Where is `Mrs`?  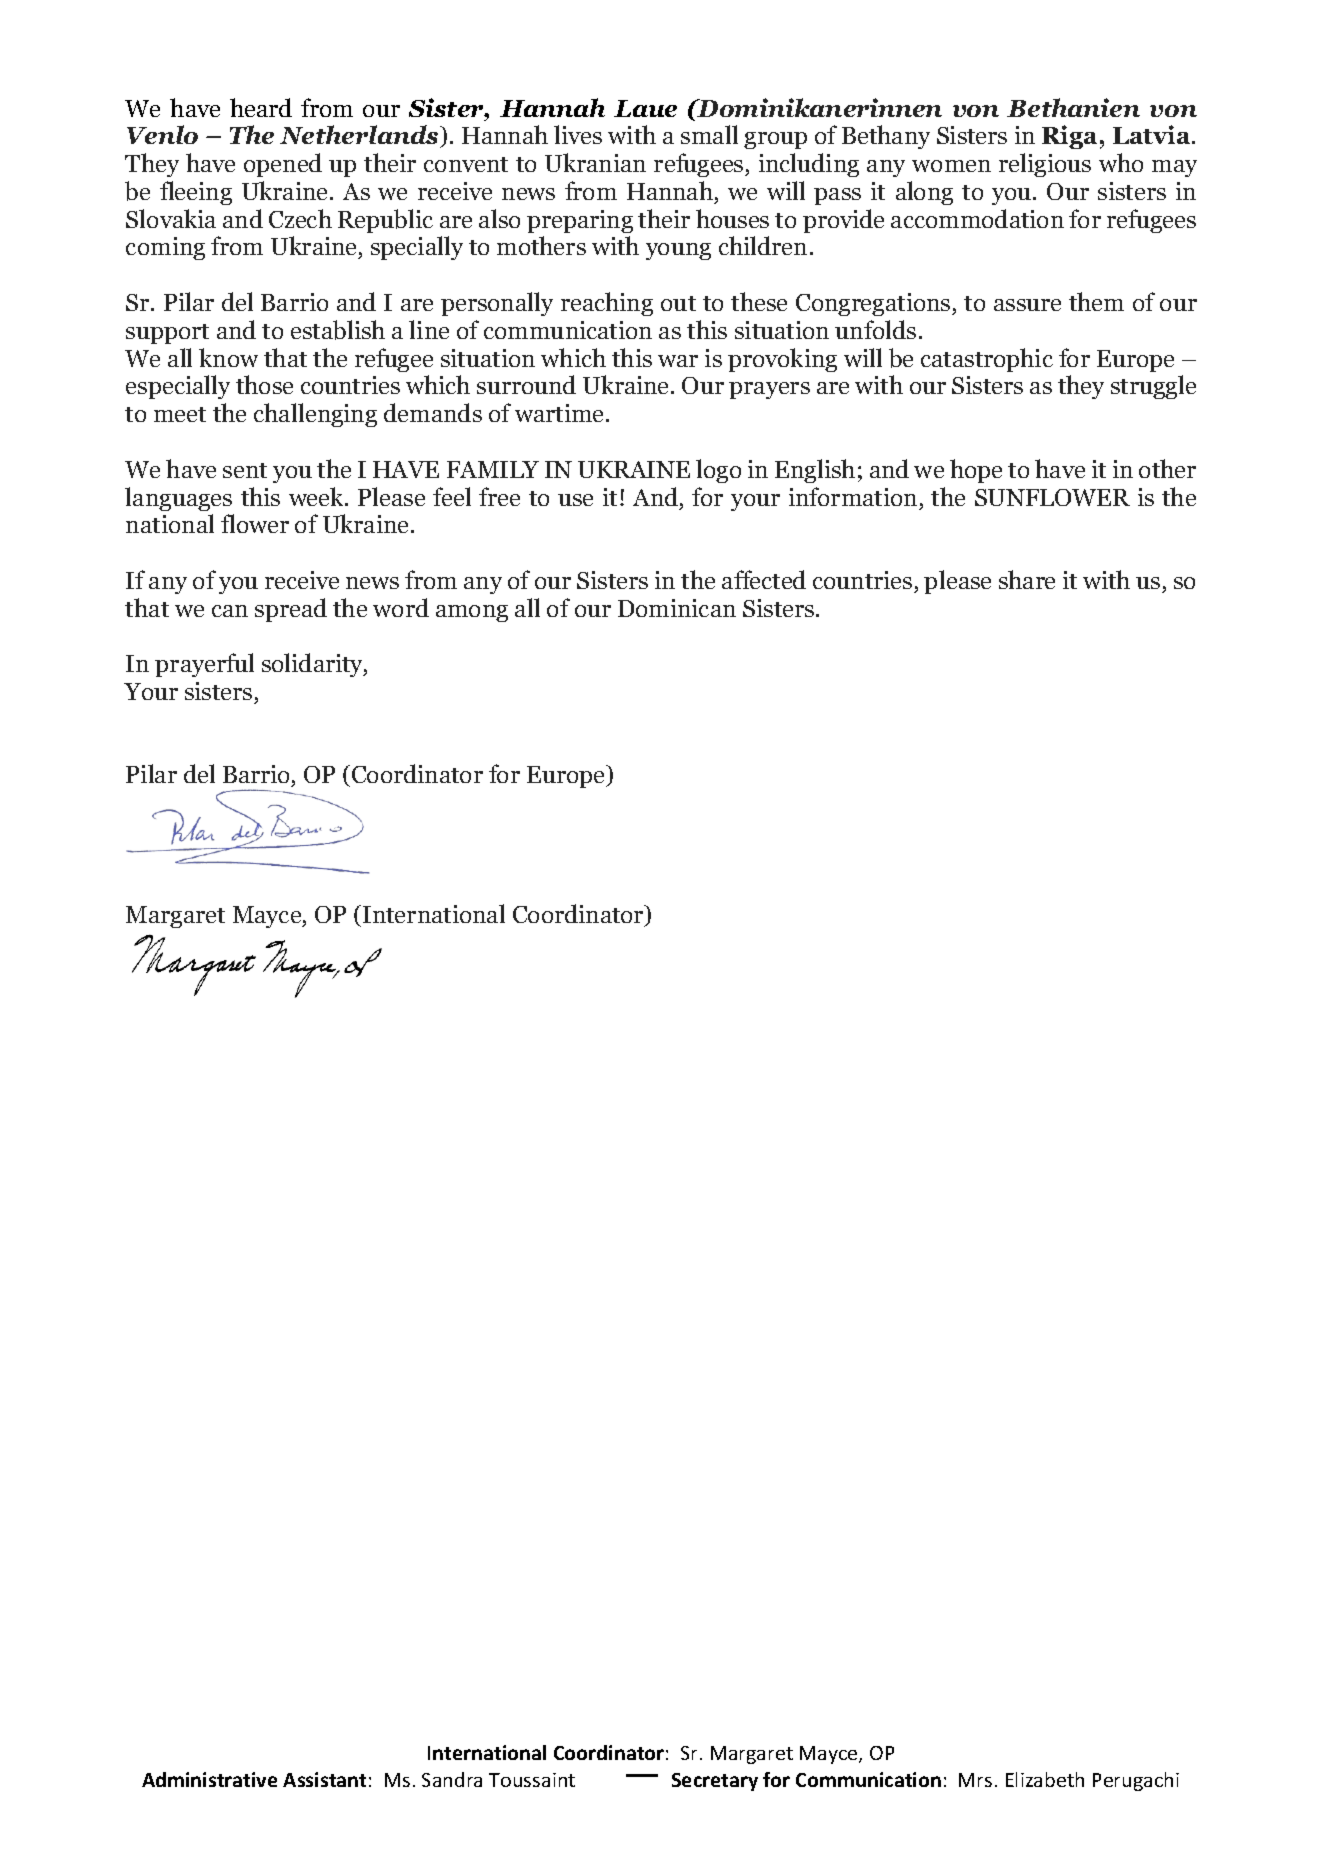
Mrs is located at coordinates (975, 1780).
